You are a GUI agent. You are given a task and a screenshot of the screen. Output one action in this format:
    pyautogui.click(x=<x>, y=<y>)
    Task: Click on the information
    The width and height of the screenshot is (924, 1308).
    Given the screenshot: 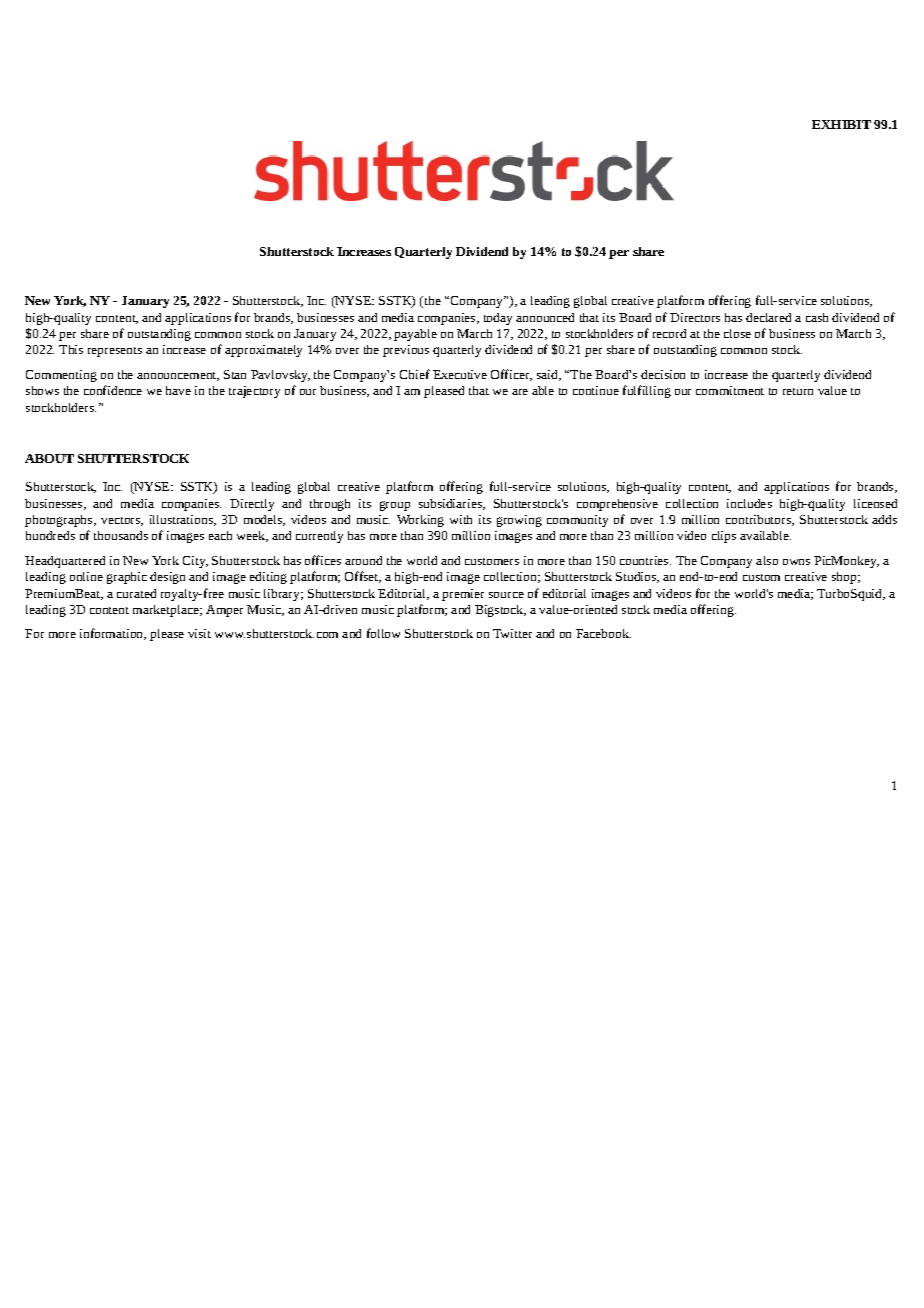 What is the action you would take?
    pyautogui.click(x=113, y=634)
